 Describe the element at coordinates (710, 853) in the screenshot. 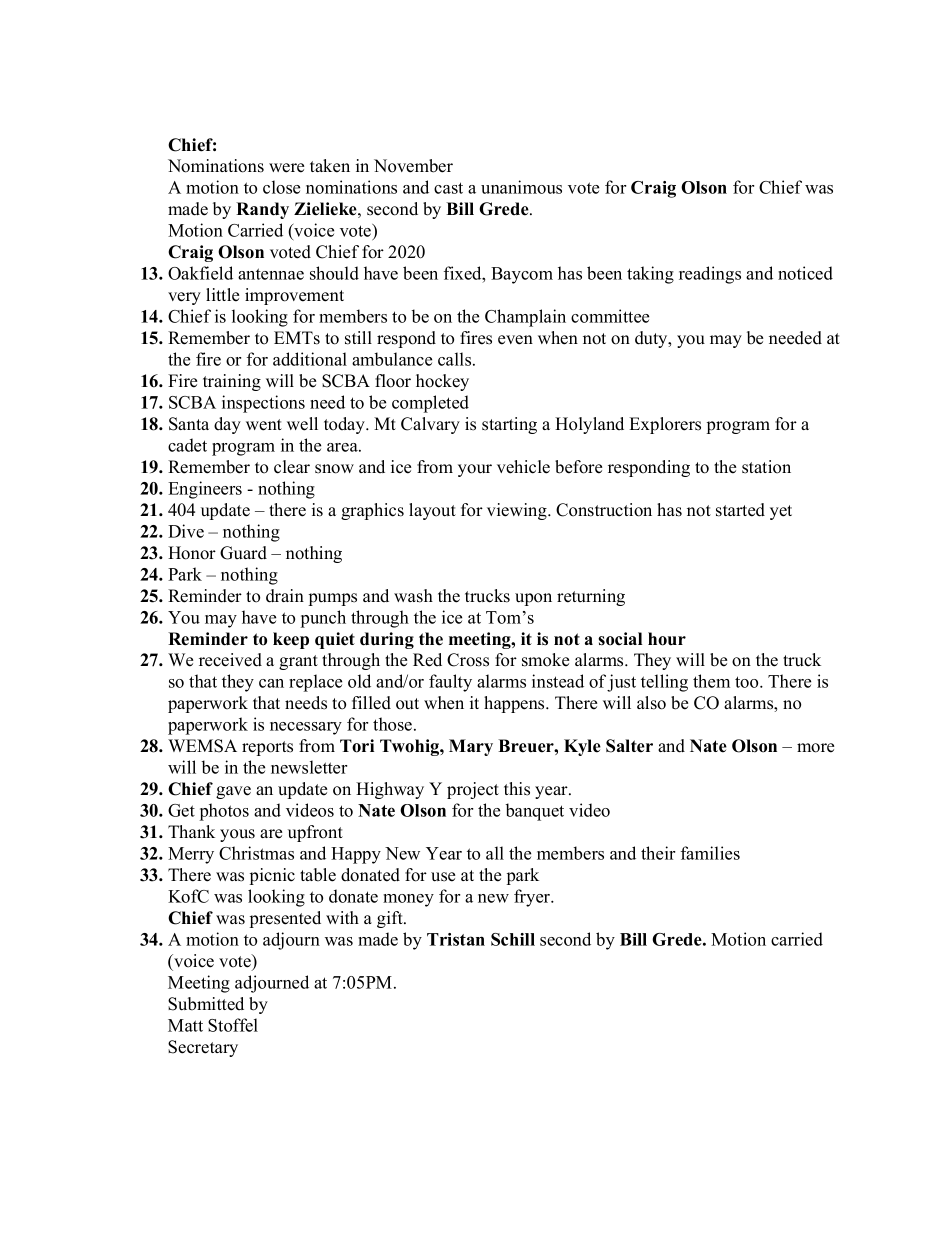

I see `families` at that location.
